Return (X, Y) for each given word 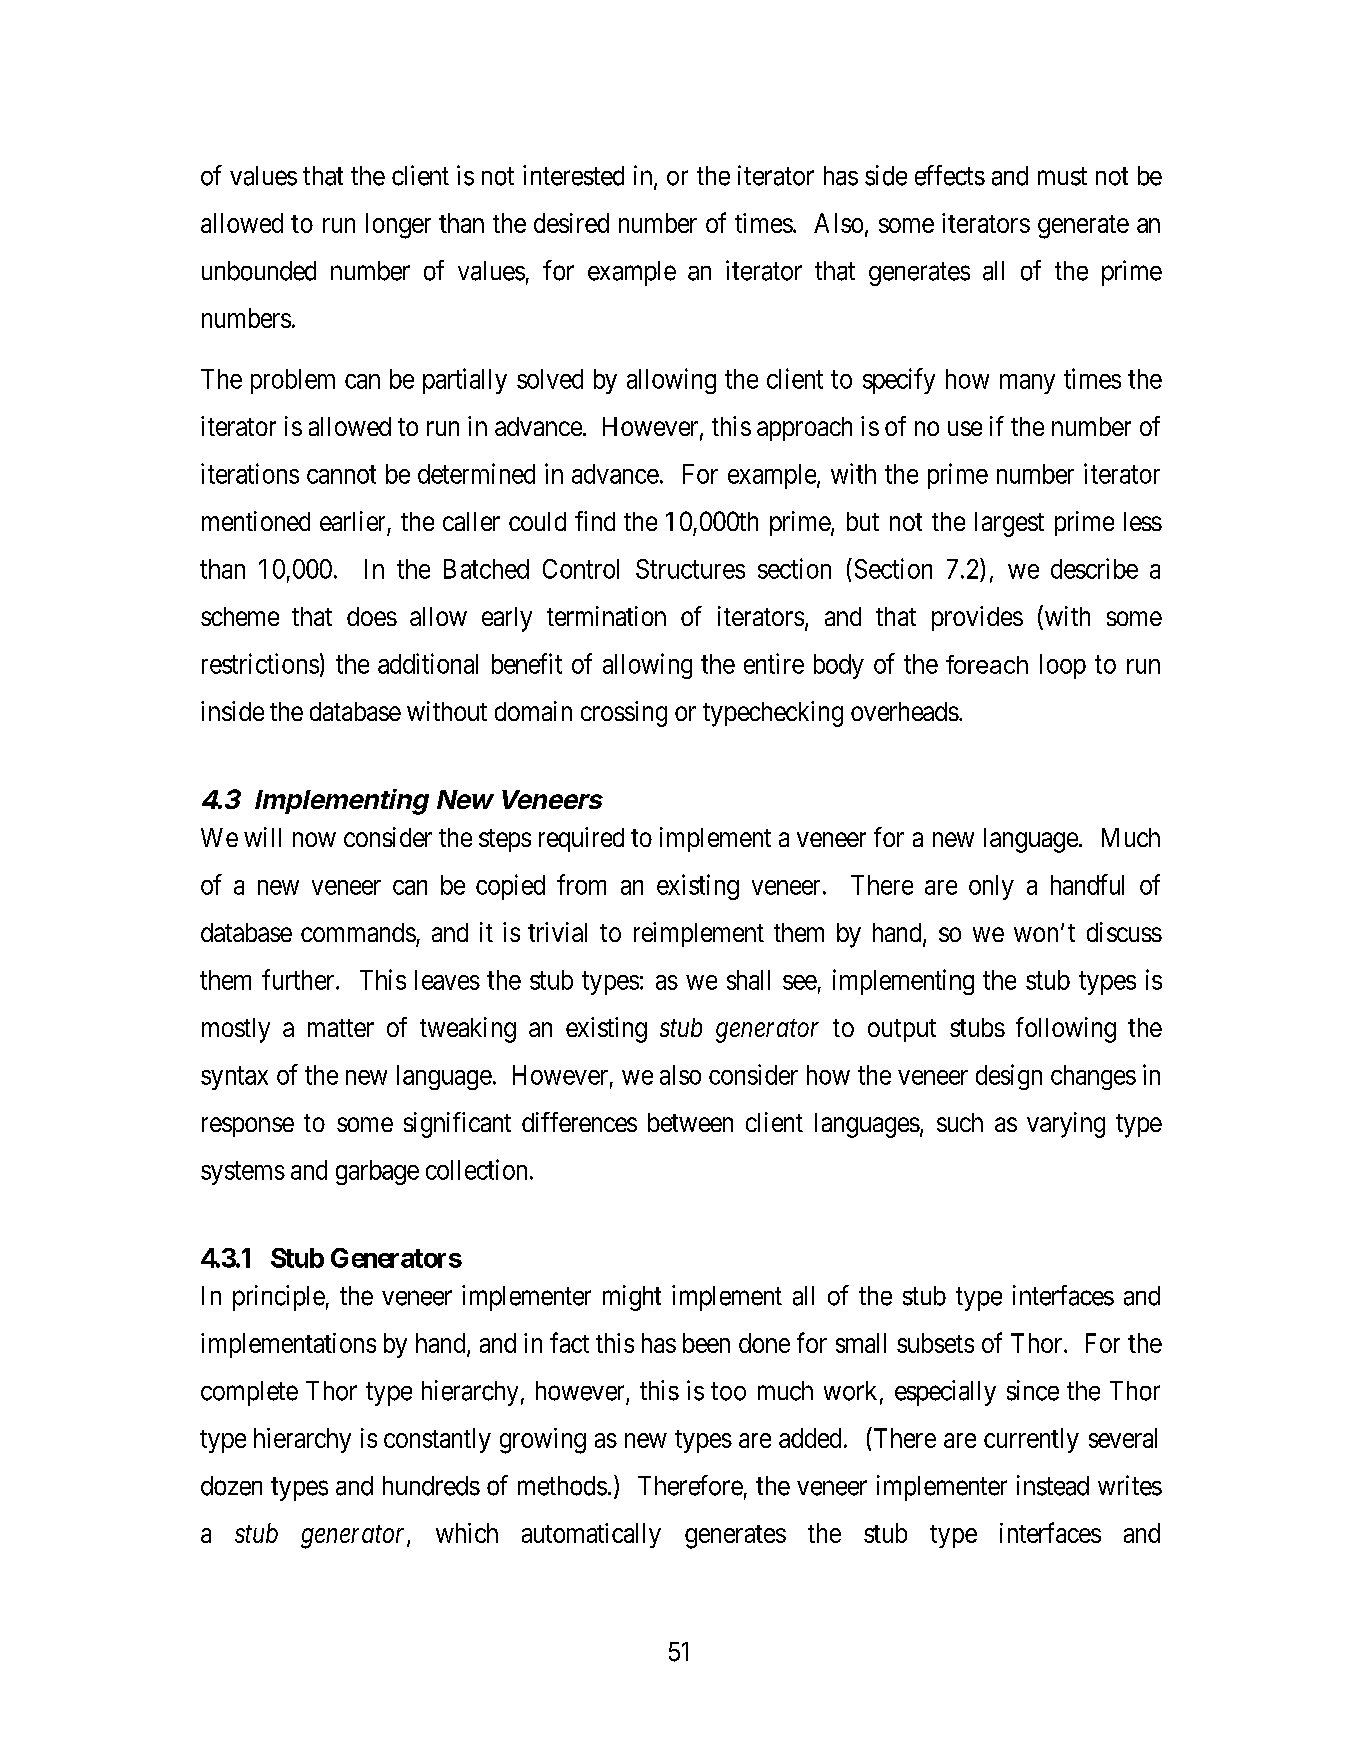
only (991, 887)
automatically (591, 1535)
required (581, 839)
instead (1053, 1485)
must (1062, 176)
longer (398, 226)
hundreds (431, 1486)
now (314, 839)
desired (571, 223)
